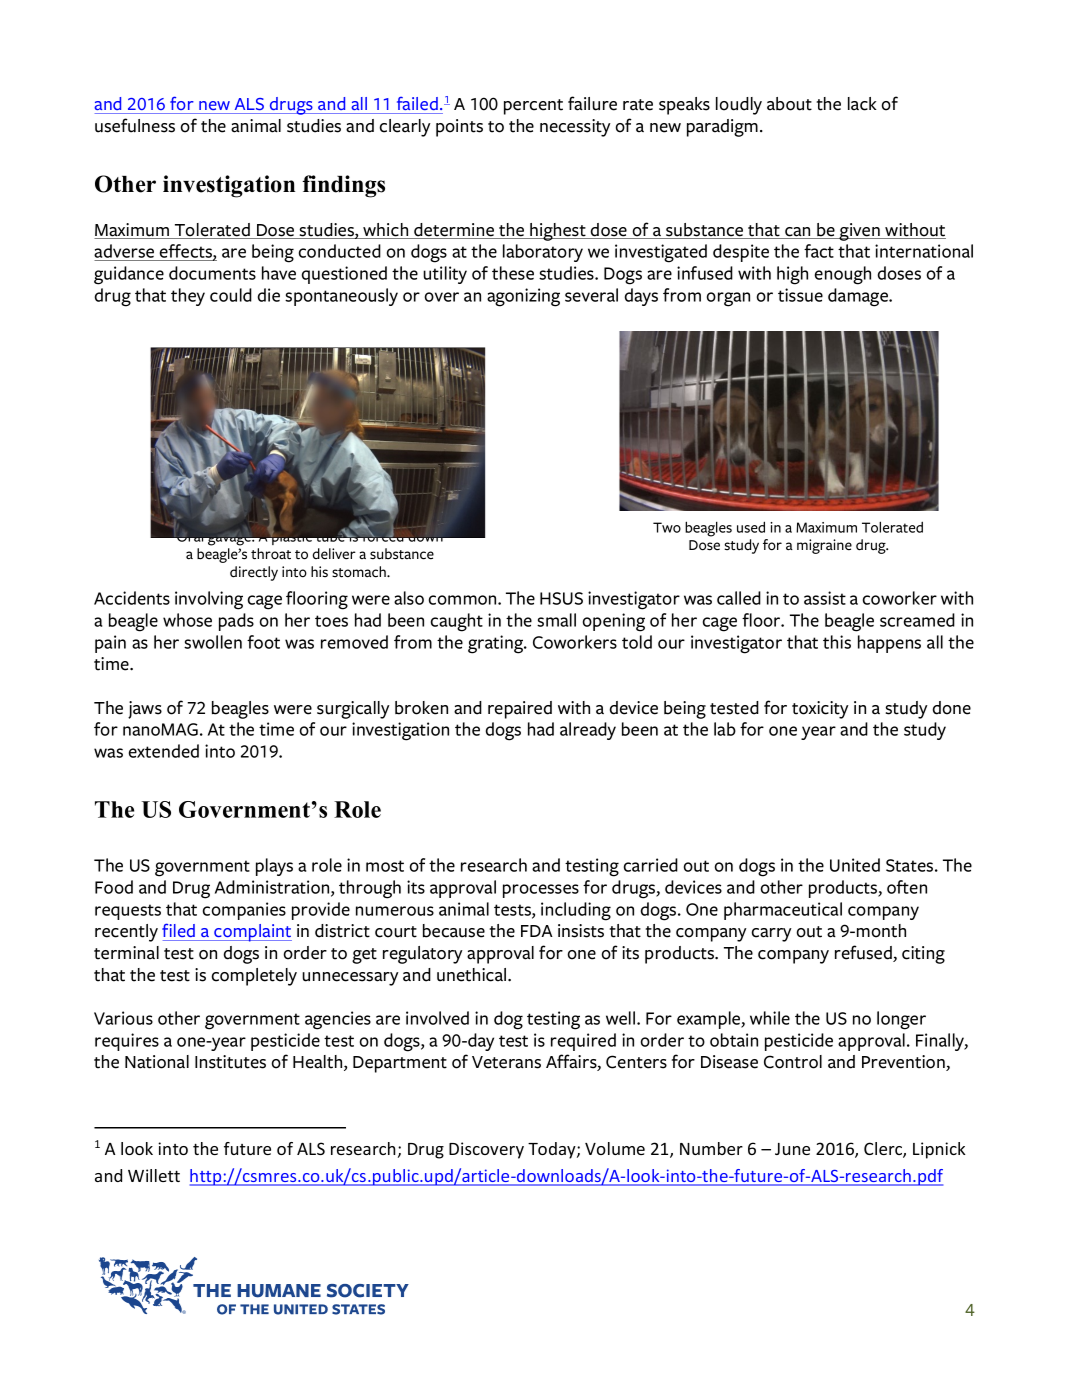  Describe the element at coordinates (837, 642) in the screenshot. I see `this` at that location.
